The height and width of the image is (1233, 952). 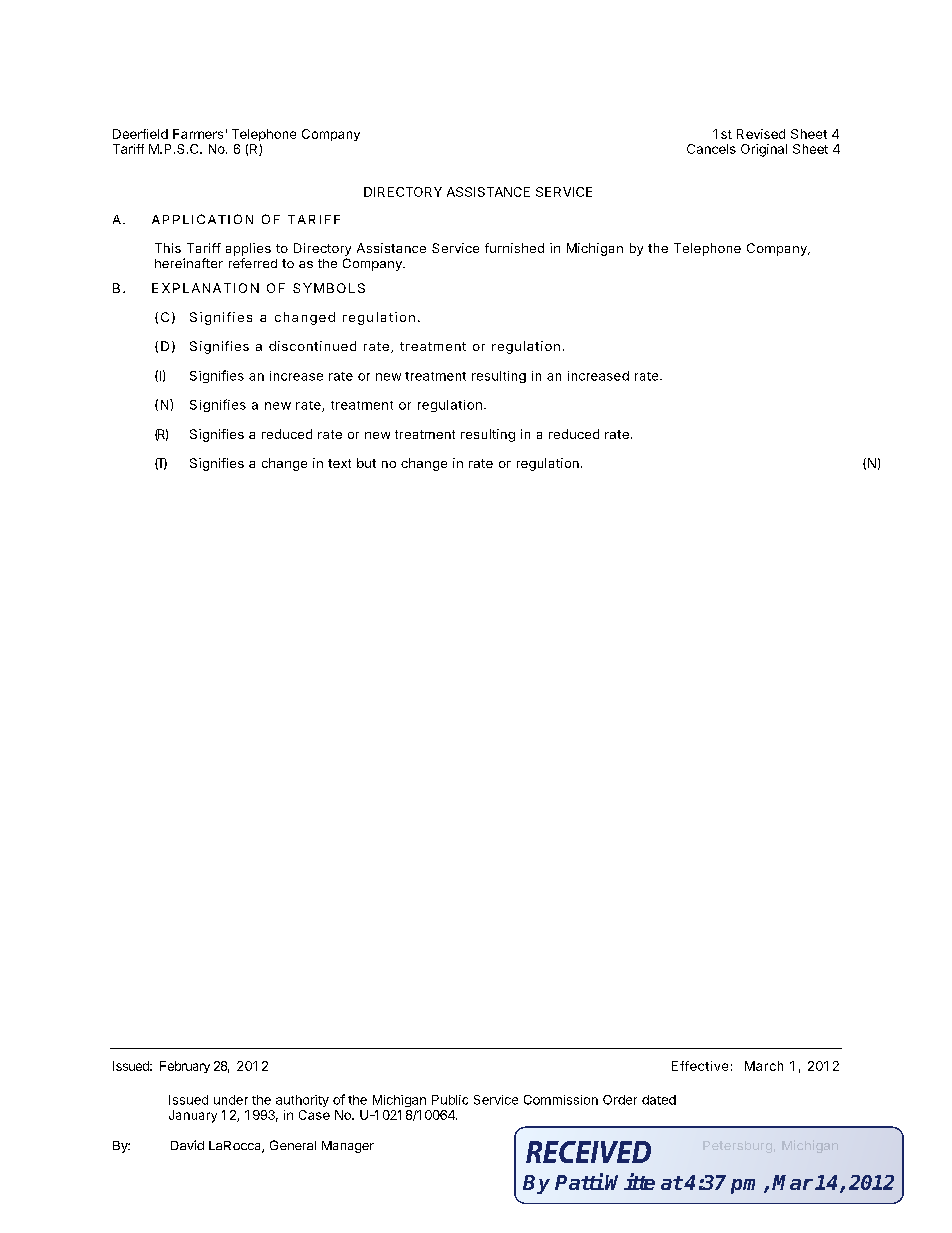 I want to click on furnished, so click(x=514, y=248).
